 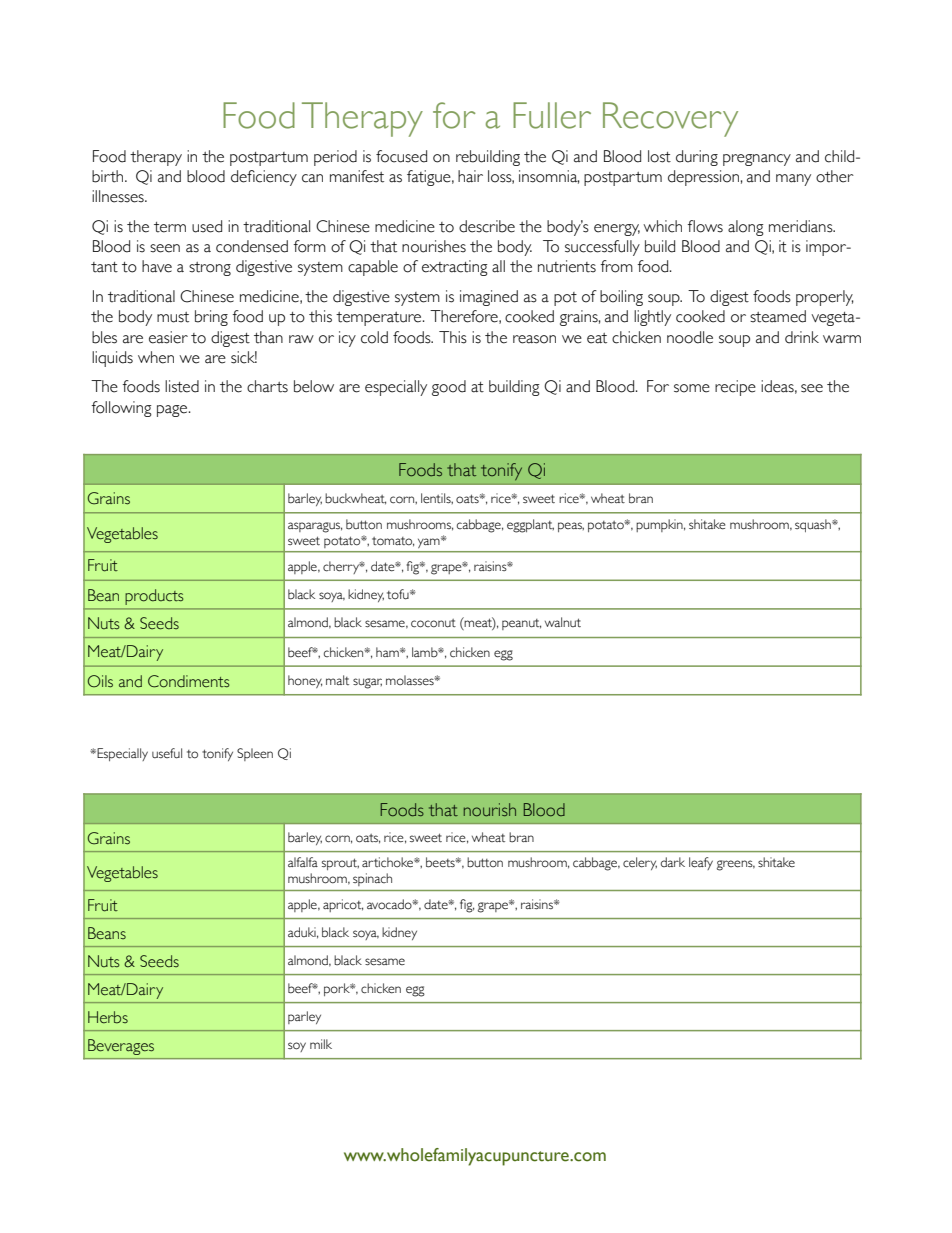 I want to click on good, so click(x=449, y=388).
